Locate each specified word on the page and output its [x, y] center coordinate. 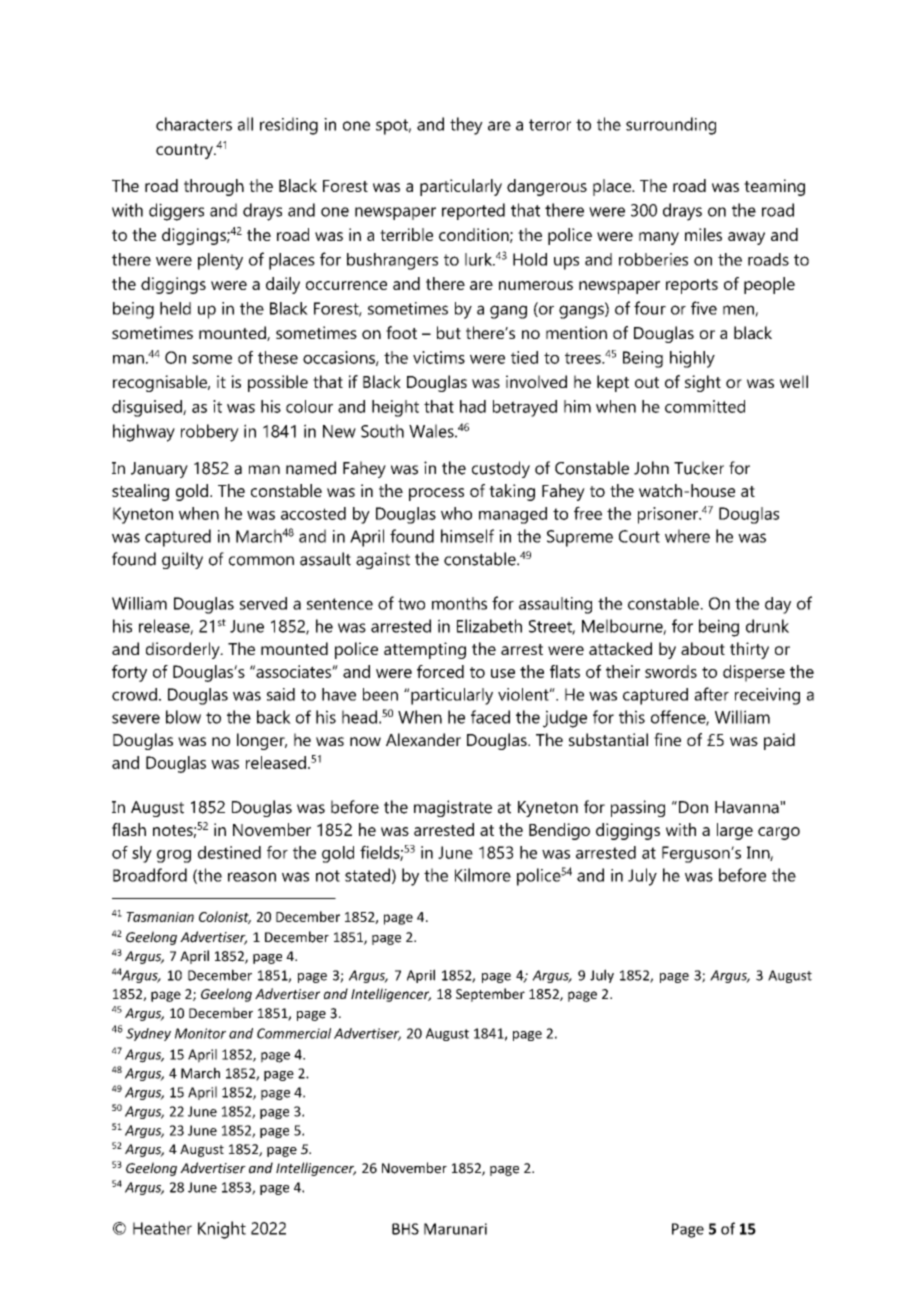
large [735, 831]
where [687, 536]
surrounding [671, 126]
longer [262, 741]
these [278, 357]
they [466, 126]
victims [439, 357]
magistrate [453, 808]
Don [693, 807]
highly [692, 359]
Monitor [200, 1033]
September [490, 995]
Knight [222, 1230]
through [214, 187]
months [459, 603]
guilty [182, 560]
